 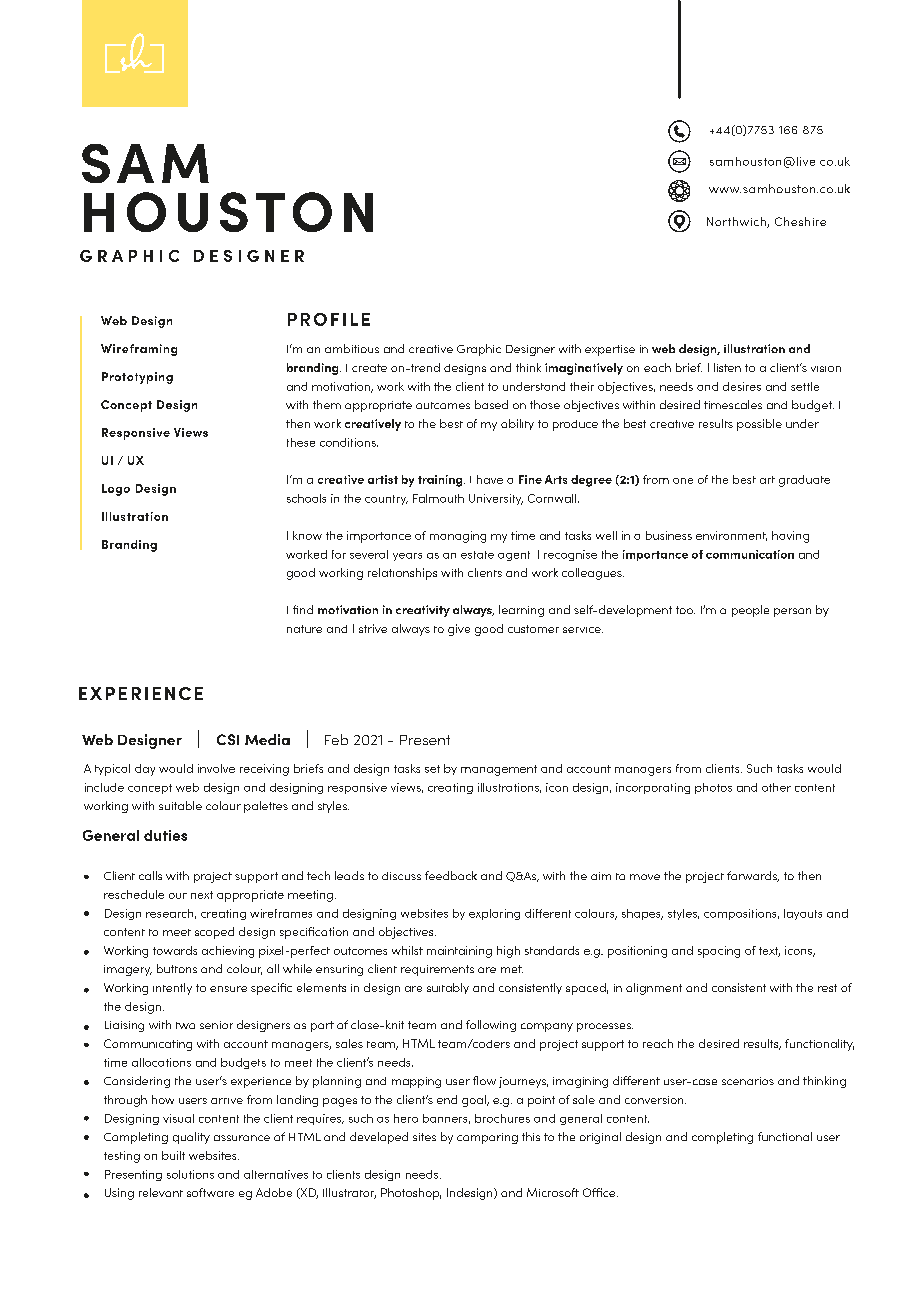 I want to click on solutions, so click(x=190, y=1174).
